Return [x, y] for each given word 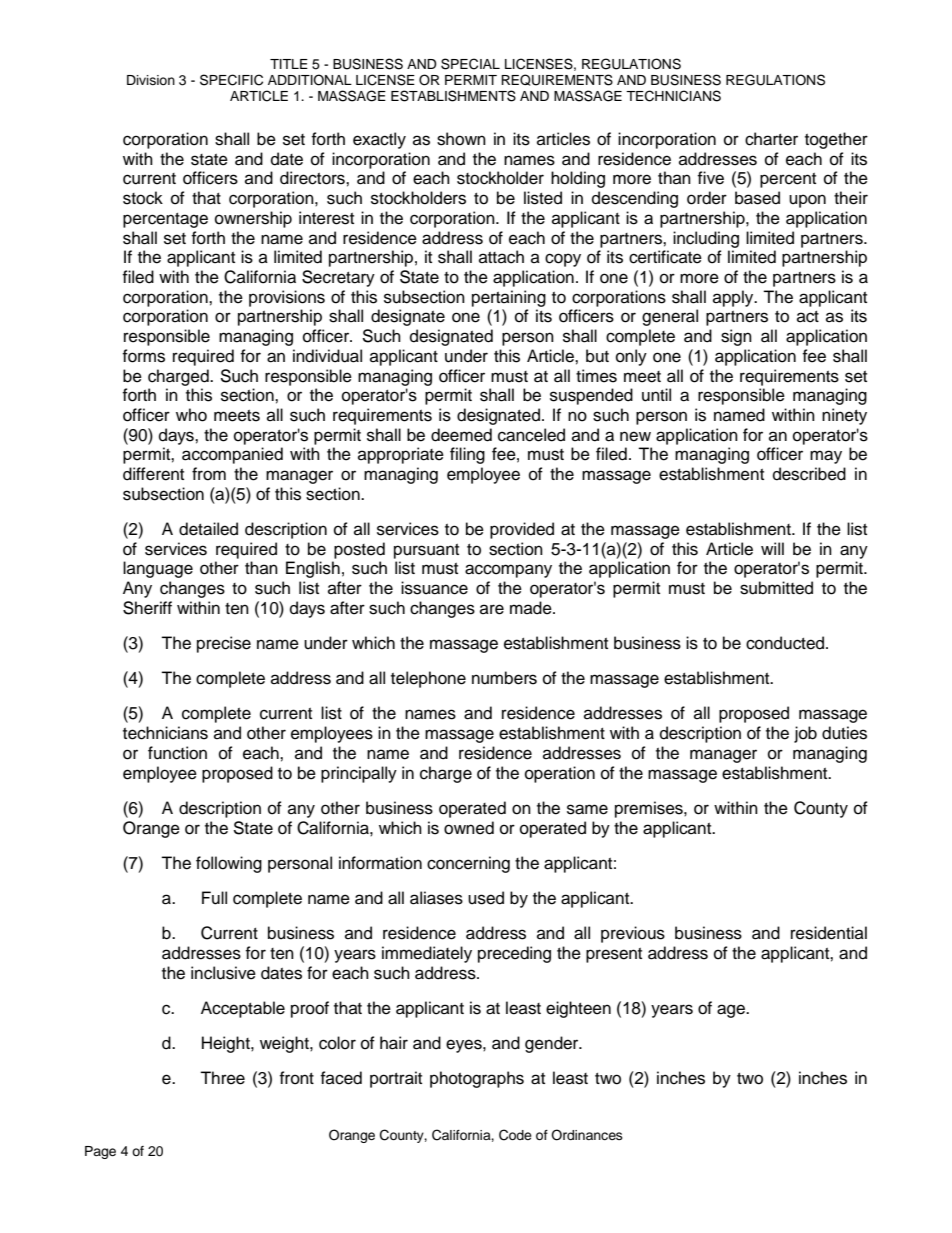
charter [771, 139]
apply [734, 298]
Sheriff [147, 608]
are [492, 609]
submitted [776, 588]
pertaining [509, 298]
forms [143, 356]
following [229, 864]
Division [151, 80]
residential [829, 933]
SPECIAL [470, 64]
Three [222, 1078]
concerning [468, 864]
